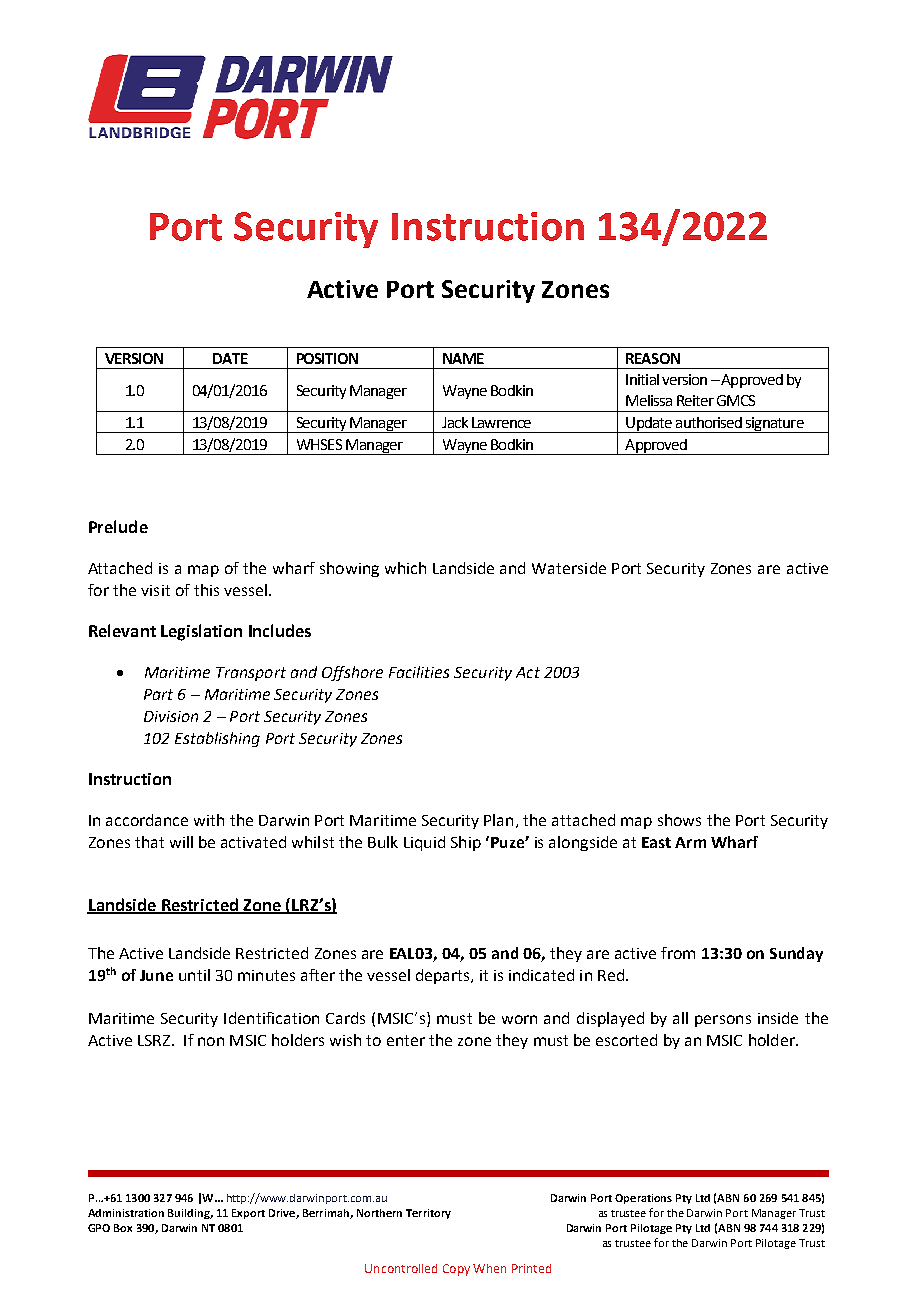  I want to click on NAME, so click(463, 358).
